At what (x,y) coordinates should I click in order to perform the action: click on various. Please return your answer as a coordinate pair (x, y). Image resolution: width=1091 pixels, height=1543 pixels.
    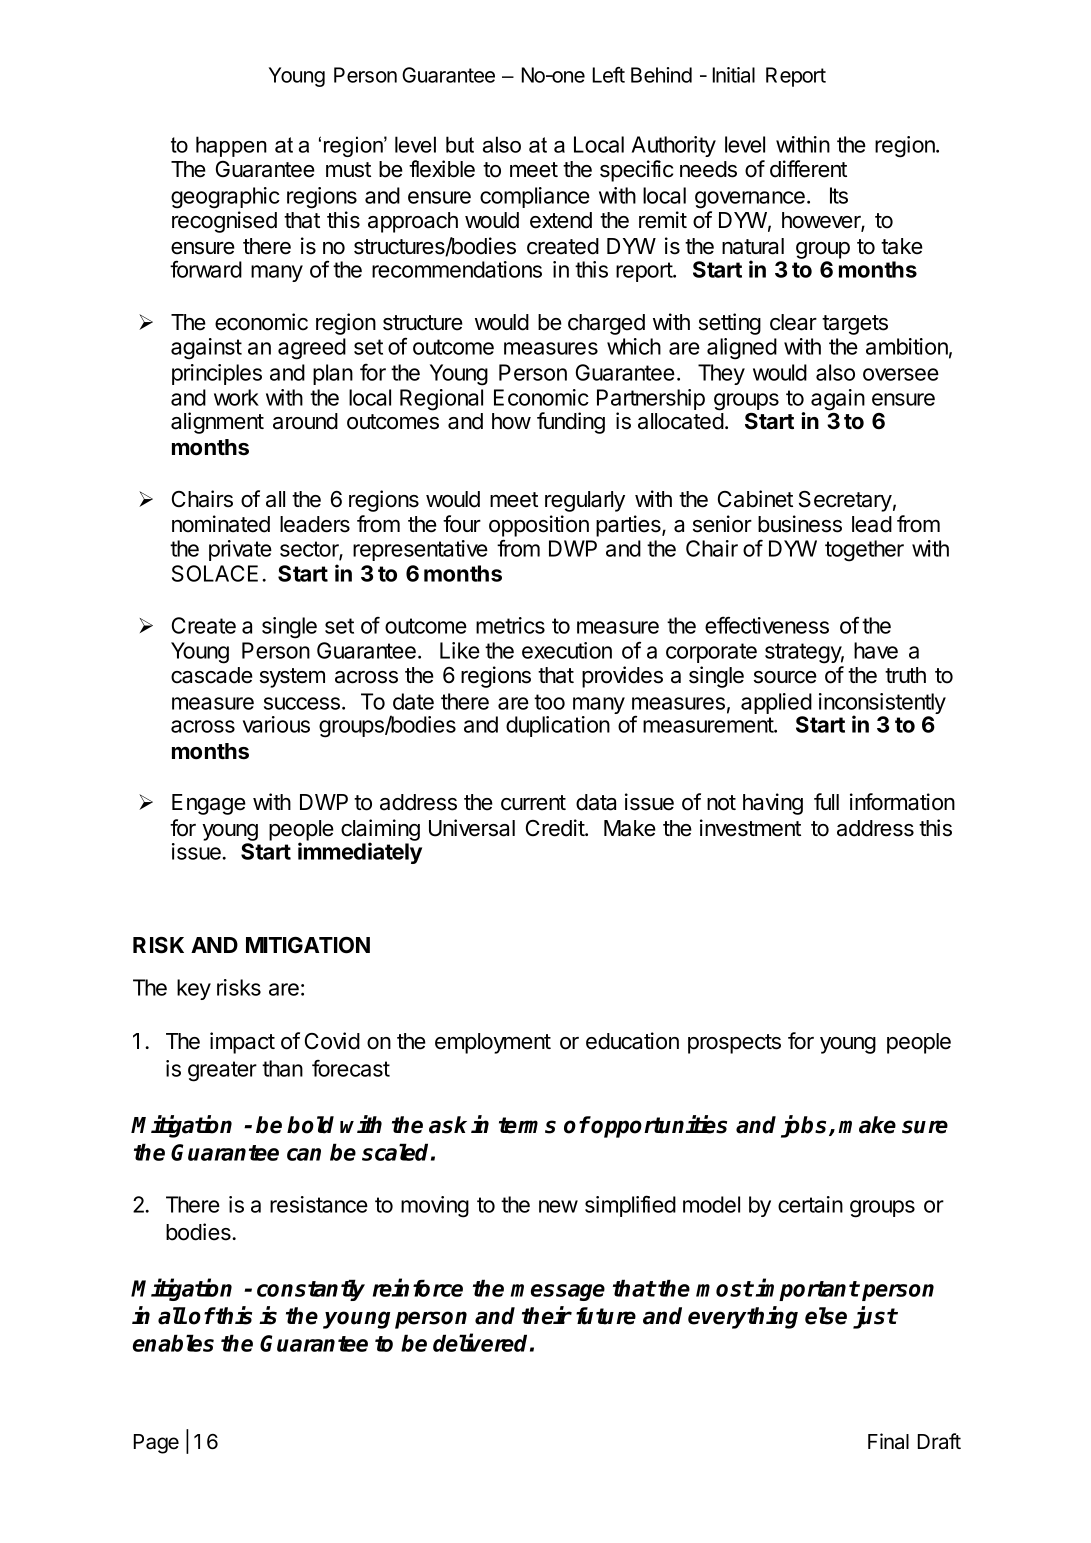
    Looking at the image, I should click on (276, 724).
